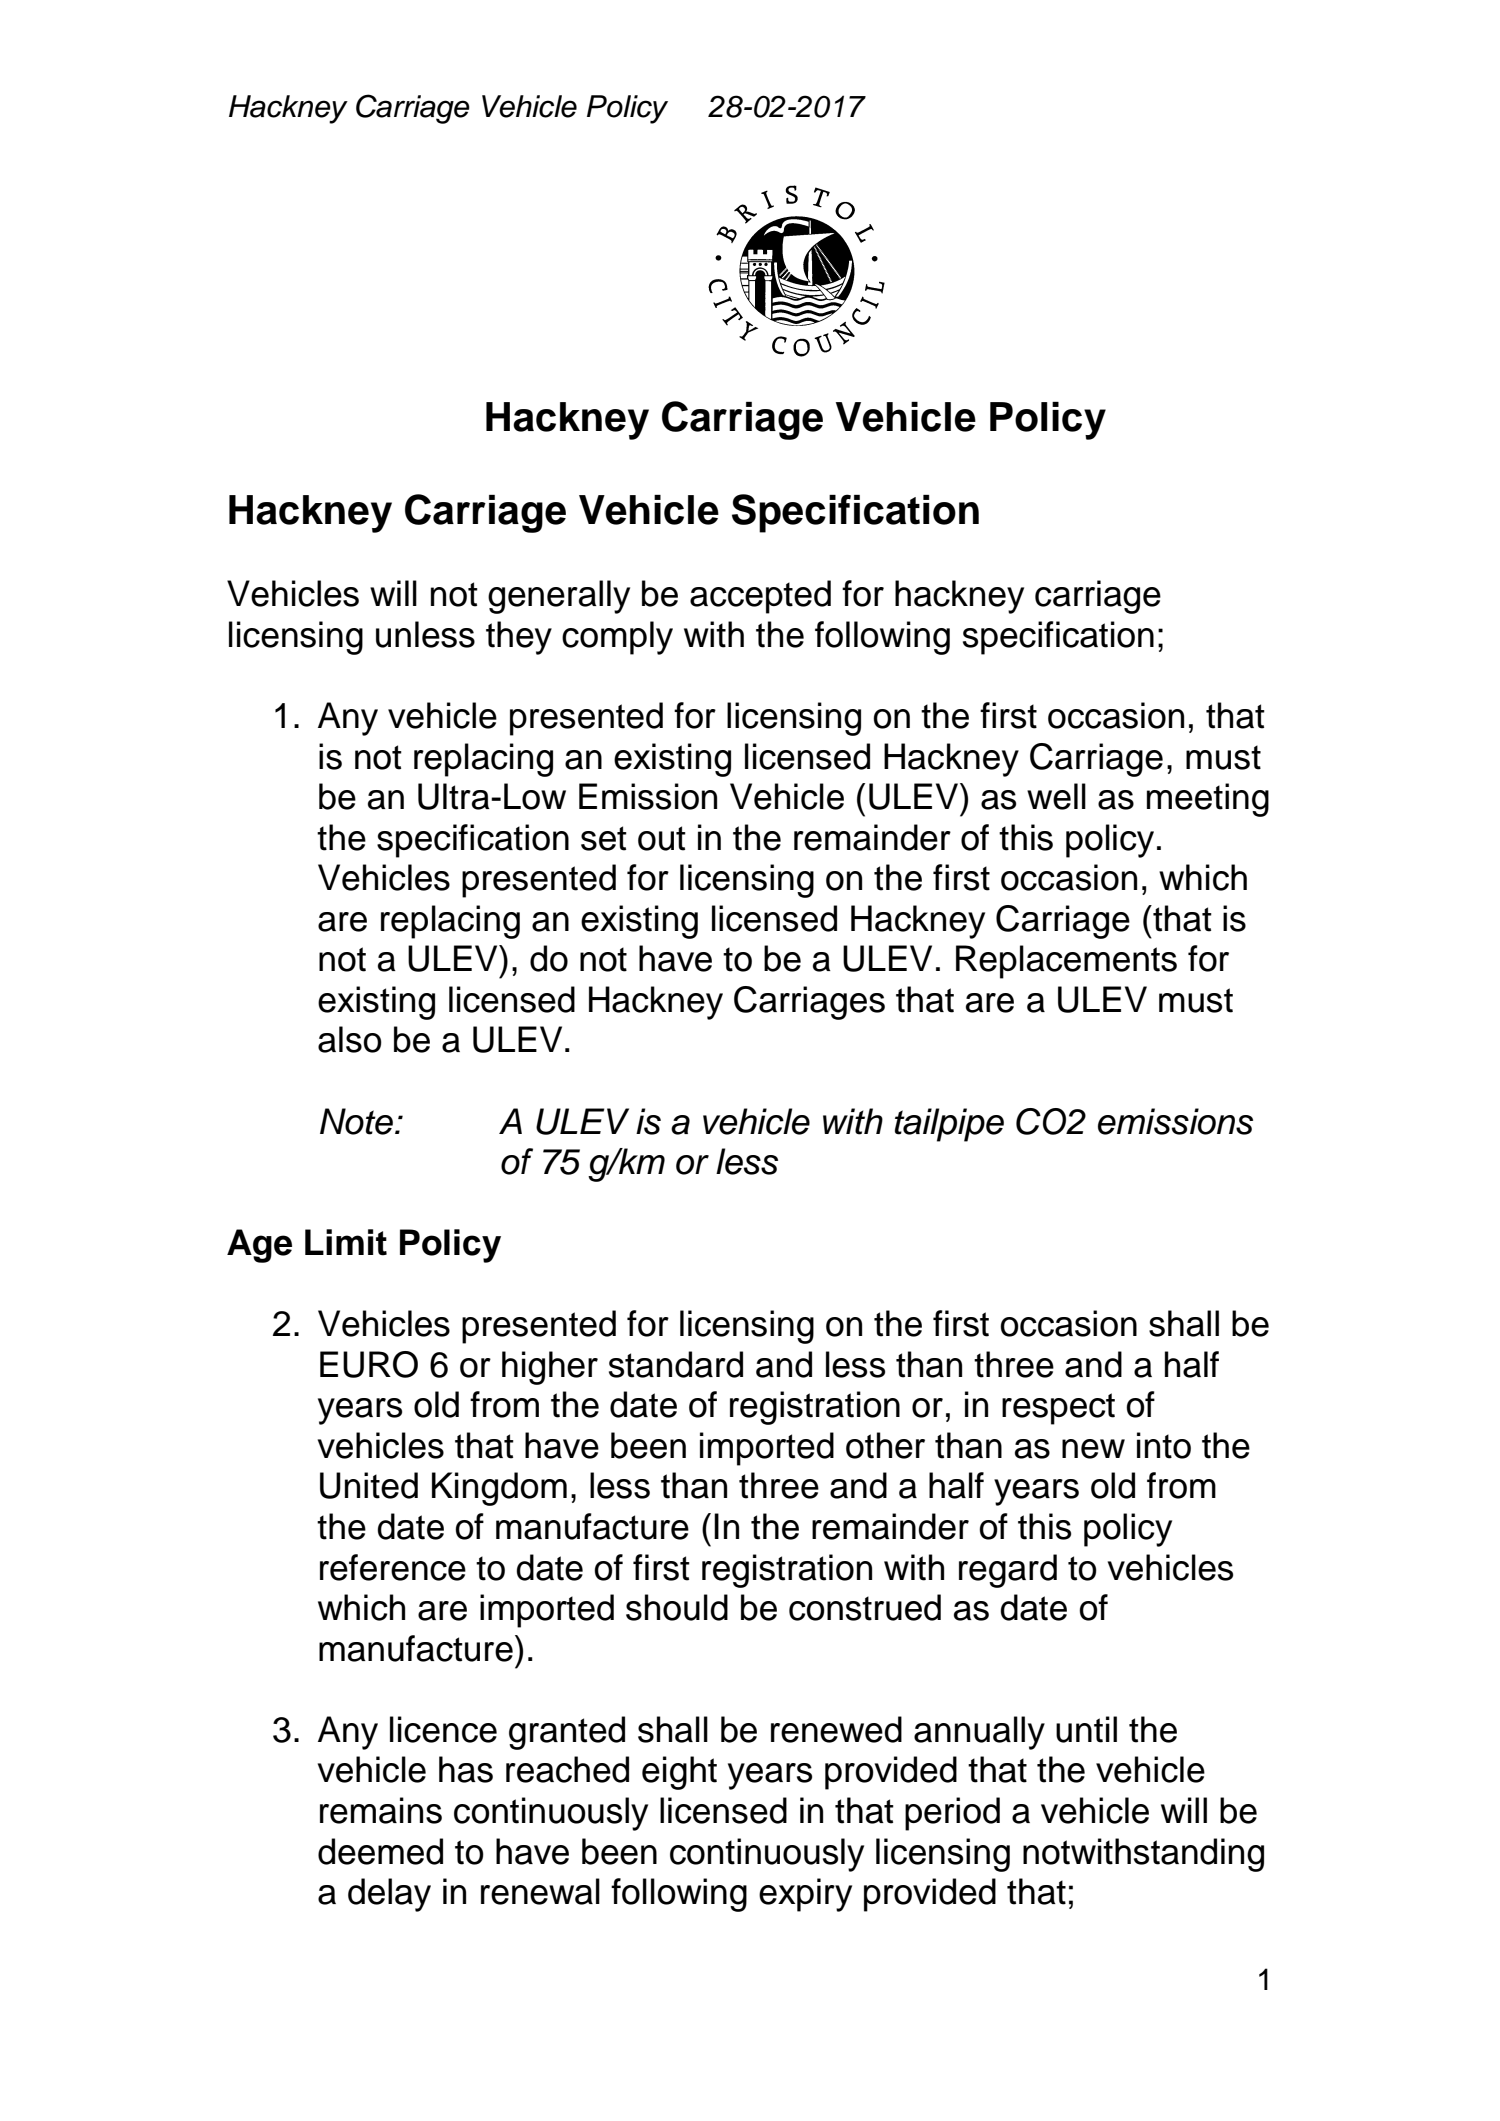  I want to click on respect, so click(1058, 1409).
